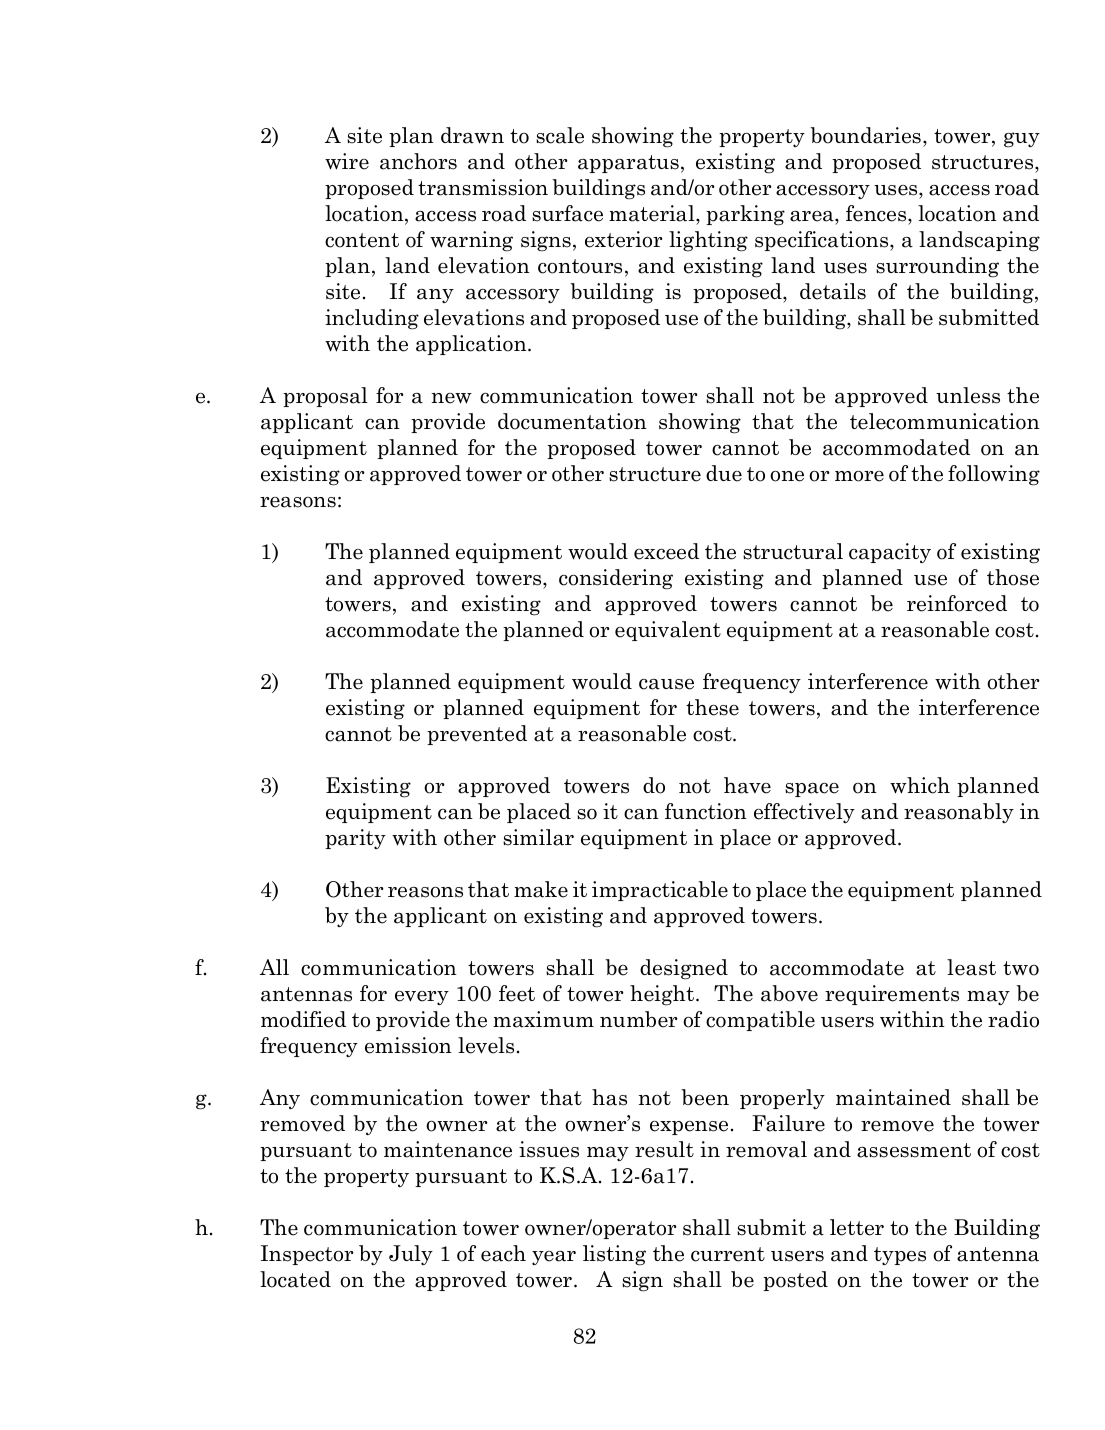 The height and width of the document is (1430, 1105). What do you see at coordinates (411, 1255) in the document?
I see `July` at bounding box center [411, 1255].
